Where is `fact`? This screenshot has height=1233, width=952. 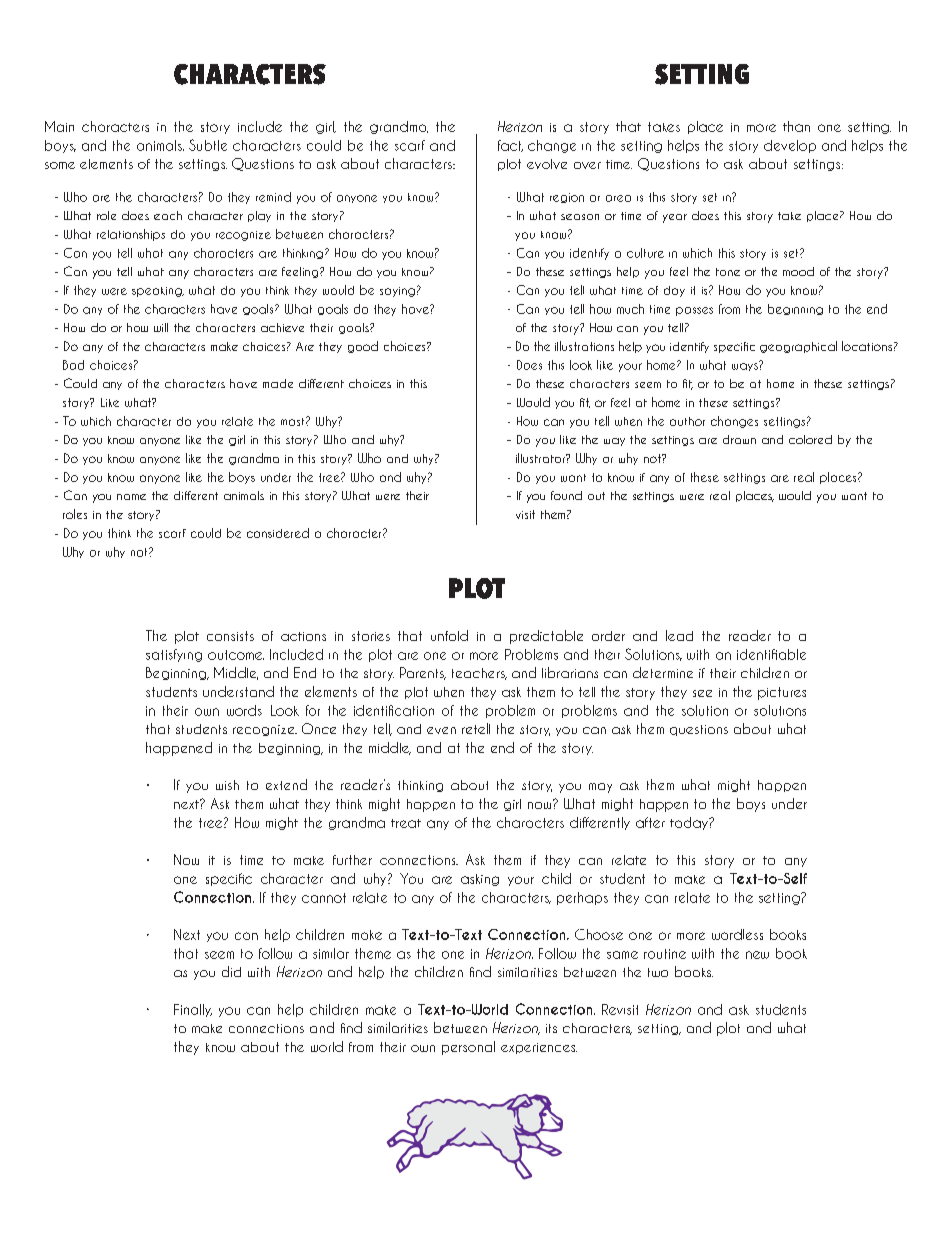
fact is located at coordinates (510, 146).
